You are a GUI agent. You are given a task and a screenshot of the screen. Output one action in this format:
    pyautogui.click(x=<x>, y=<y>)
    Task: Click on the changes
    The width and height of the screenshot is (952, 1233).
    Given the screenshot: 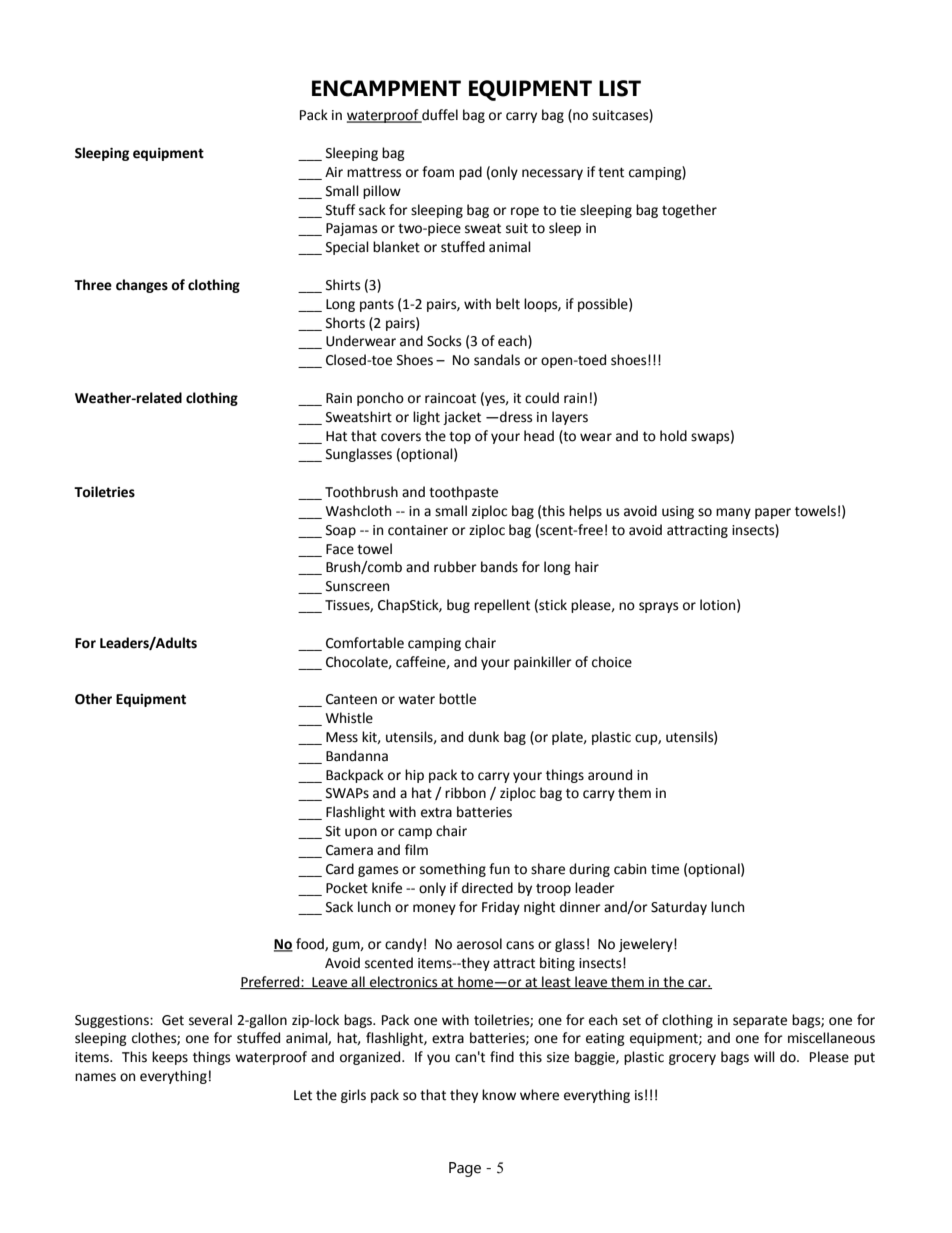 What is the action you would take?
    pyautogui.click(x=142, y=286)
